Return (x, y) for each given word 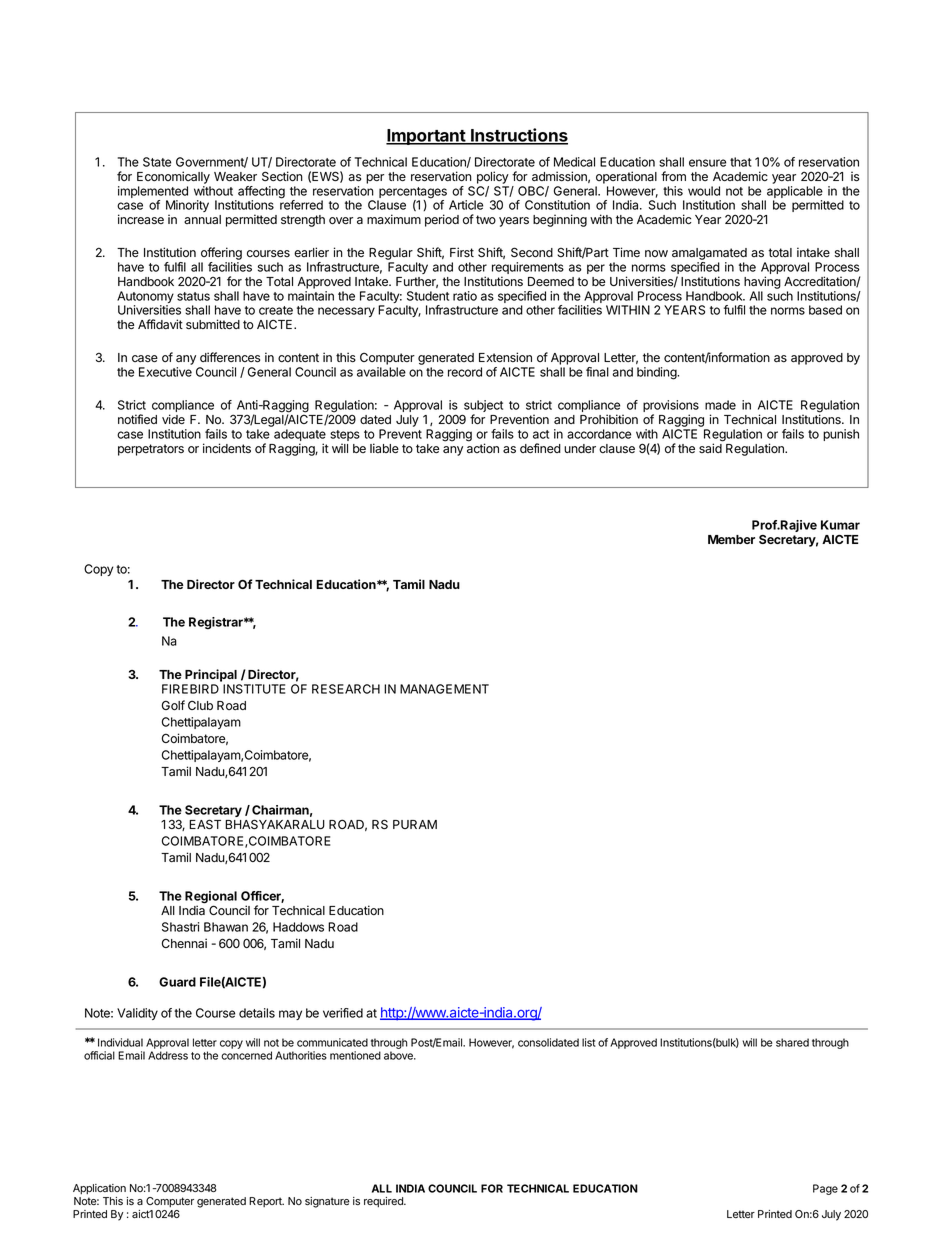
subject (482, 407)
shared (792, 1042)
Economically (173, 177)
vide (173, 419)
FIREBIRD (190, 689)
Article (466, 205)
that (741, 162)
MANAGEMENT (444, 689)
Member (731, 539)
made (720, 405)
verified (343, 1013)
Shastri (180, 927)
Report (266, 1202)
